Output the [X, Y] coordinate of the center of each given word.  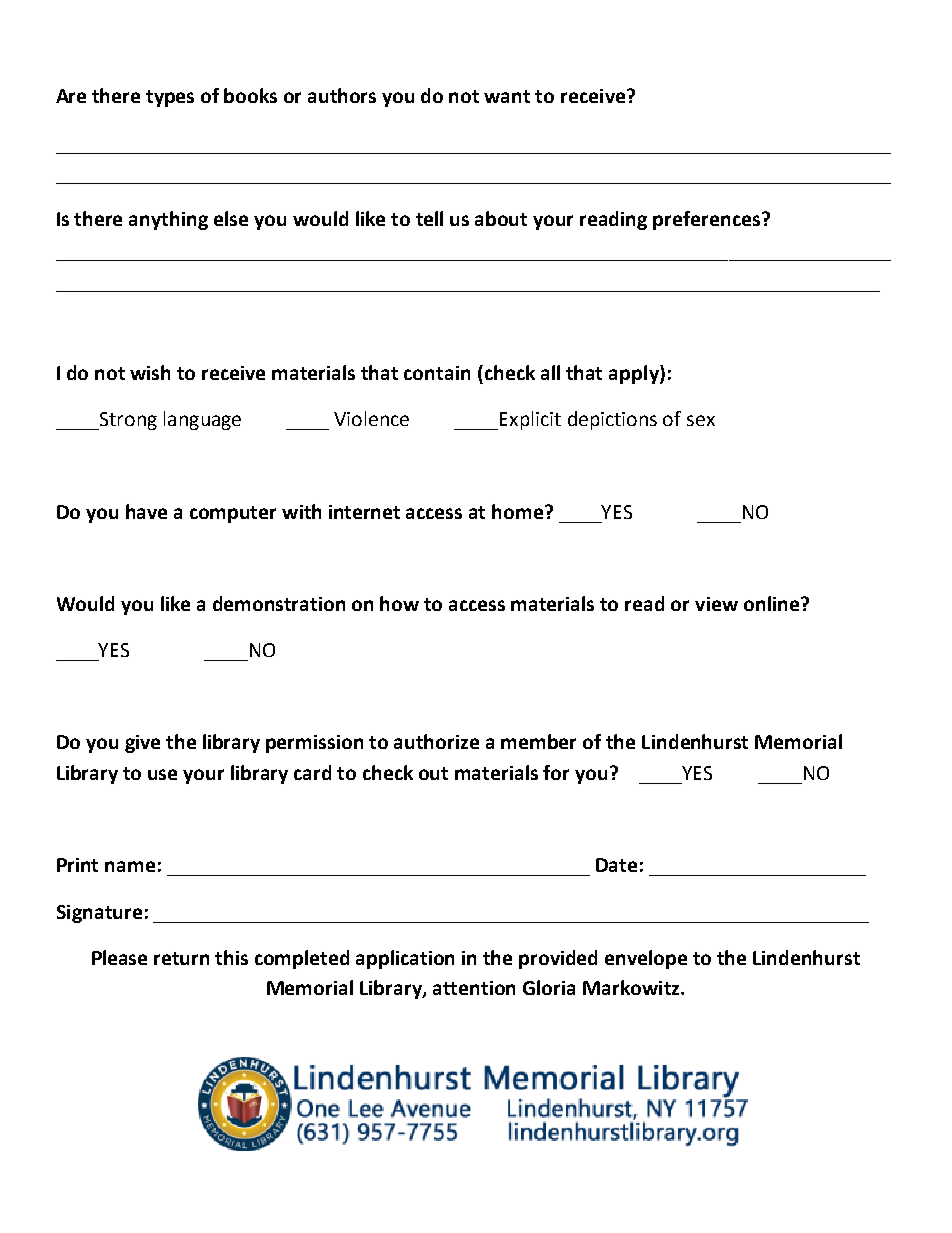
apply [635, 374]
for [556, 772]
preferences [708, 220]
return [181, 958]
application [405, 959]
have [146, 511]
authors [342, 95]
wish [150, 372]
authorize [436, 741]
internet [364, 512]
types [170, 98]
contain [437, 373]
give [142, 744]
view [716, 604]
